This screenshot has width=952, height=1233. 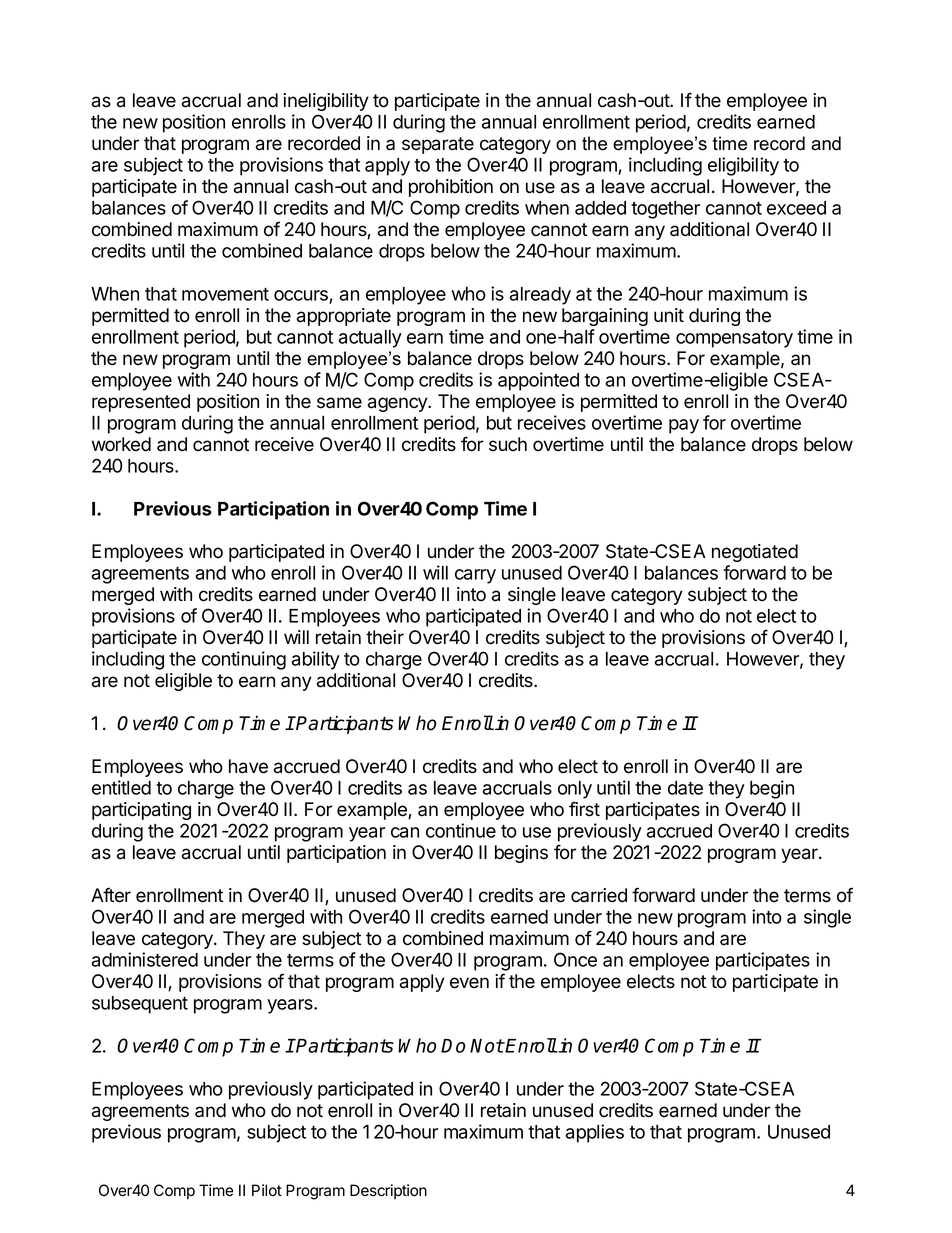 What do you see at coordinates (267, 1190) in the screenshot?
I see `Pilot` at bounding box center [267, 1190].
